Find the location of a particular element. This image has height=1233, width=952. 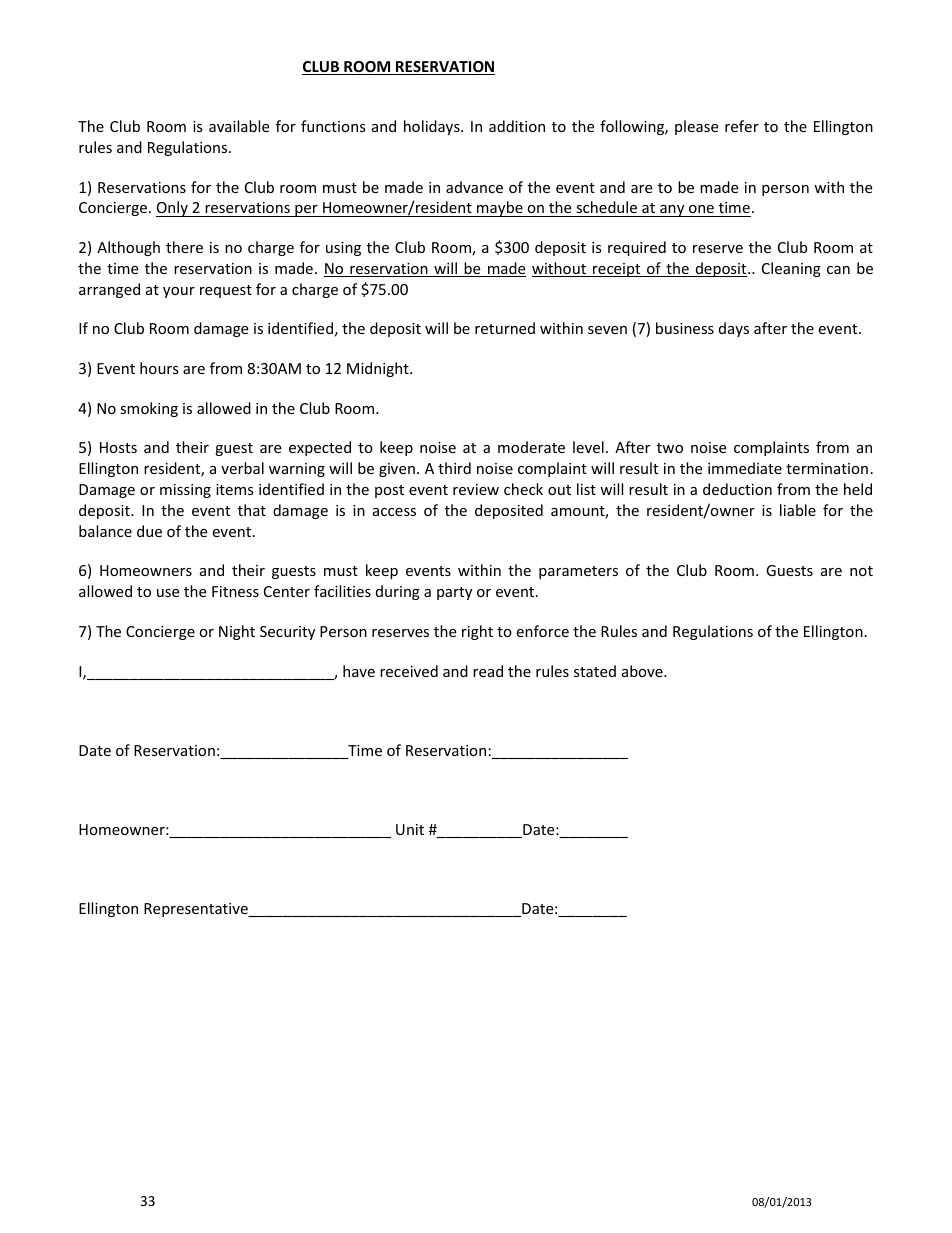

immediate is located at coordinates (745, 468).
